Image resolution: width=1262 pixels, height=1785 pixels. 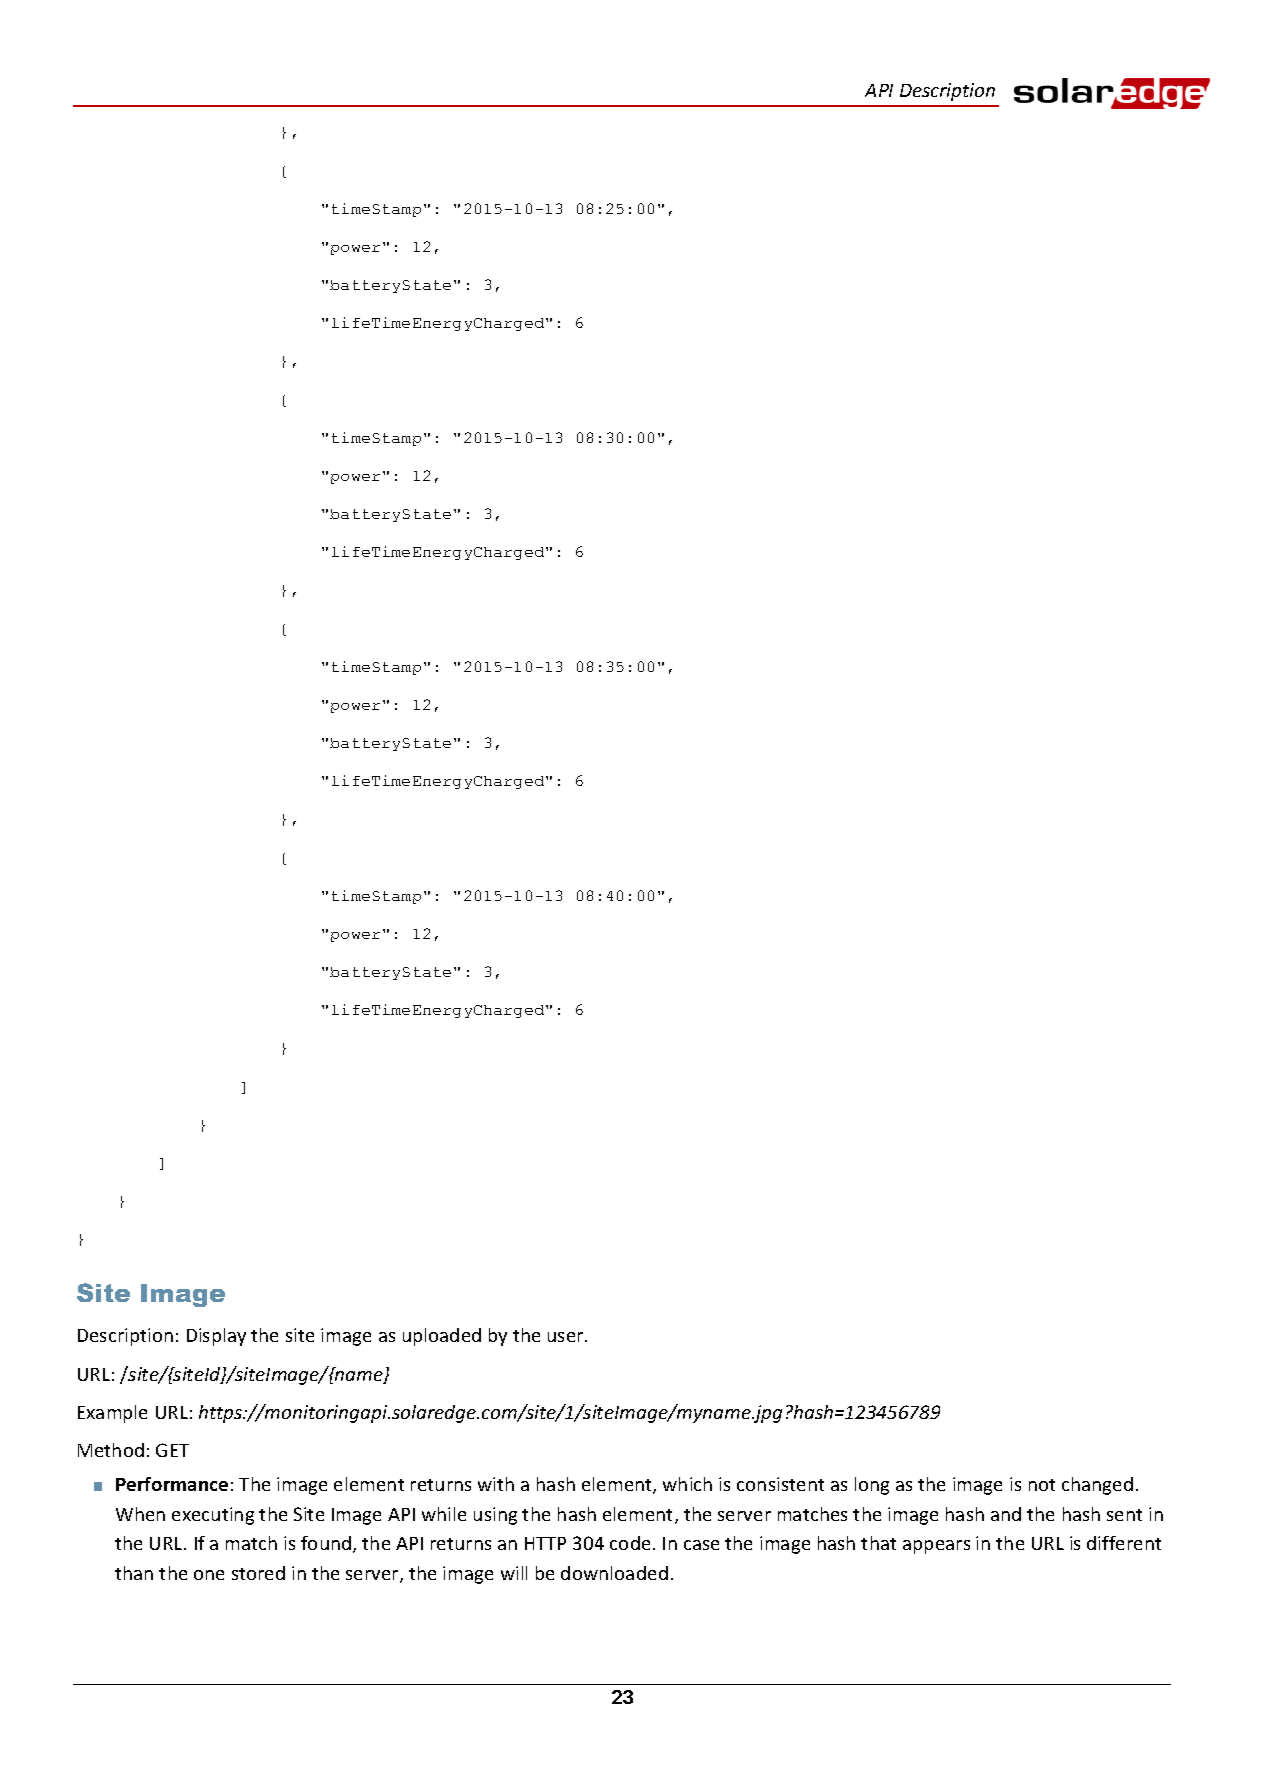 I want to click on long, so click(x=872, y=1486).
